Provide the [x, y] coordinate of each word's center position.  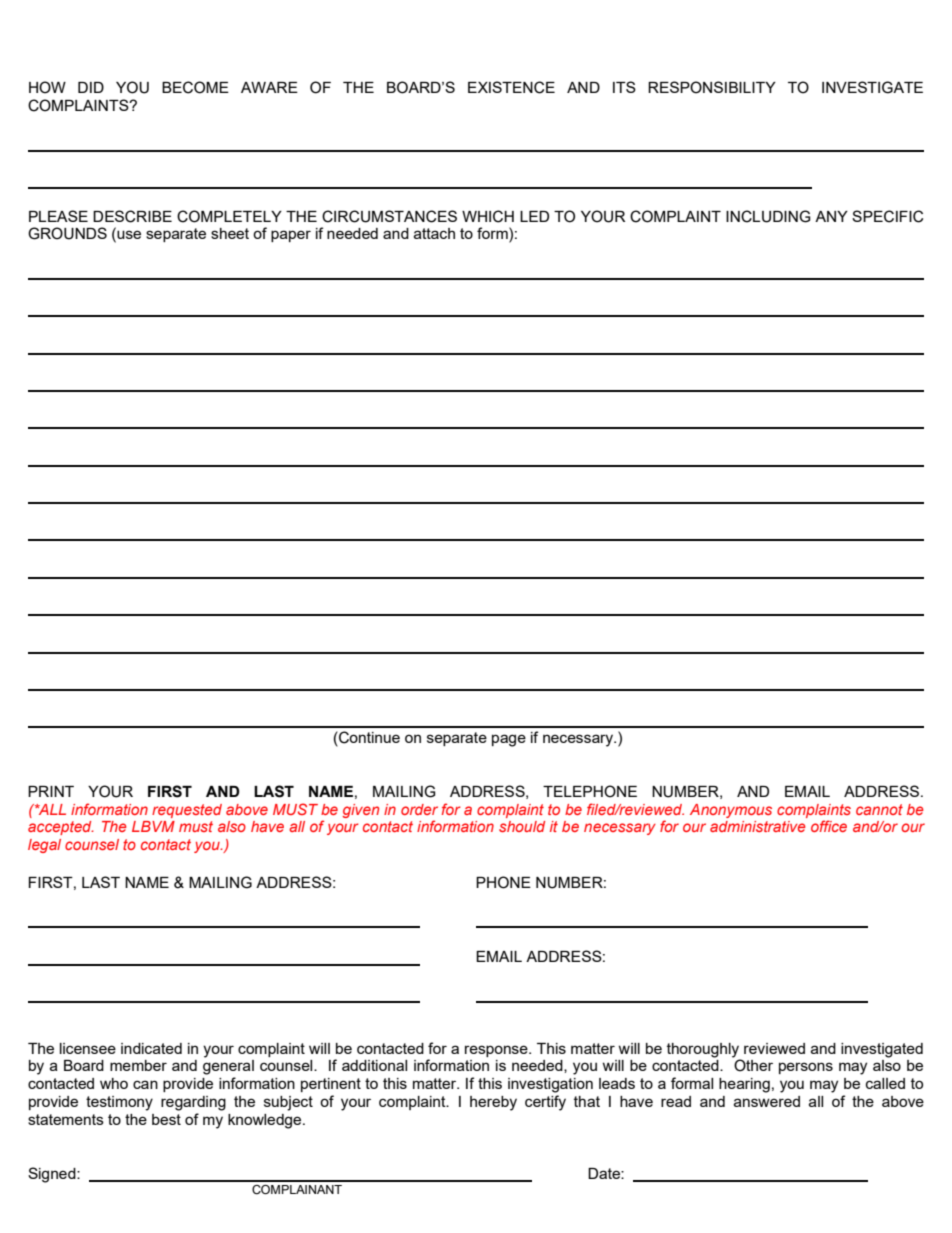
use [128, 236]
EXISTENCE [511, 87]
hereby [493, 1103]
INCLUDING [768, 216]
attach [434, 233]
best [166, 1119]
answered [767, 1101]
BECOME [195, 87]
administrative [758, 826]
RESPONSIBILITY [712, 87]
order [419, 809]
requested [187, 811]
